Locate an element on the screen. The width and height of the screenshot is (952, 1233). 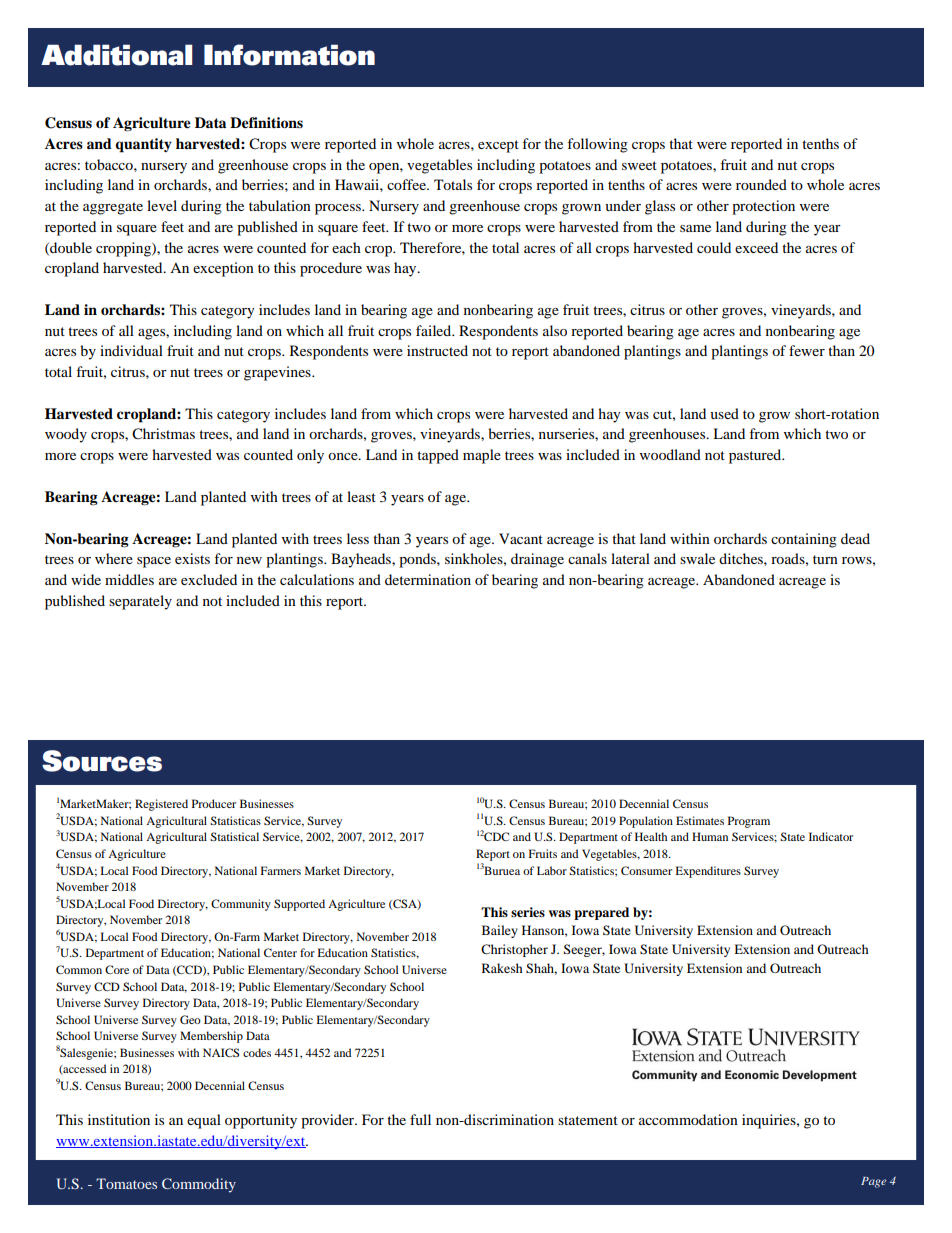
coffee is located at coordinates (407, 184).
